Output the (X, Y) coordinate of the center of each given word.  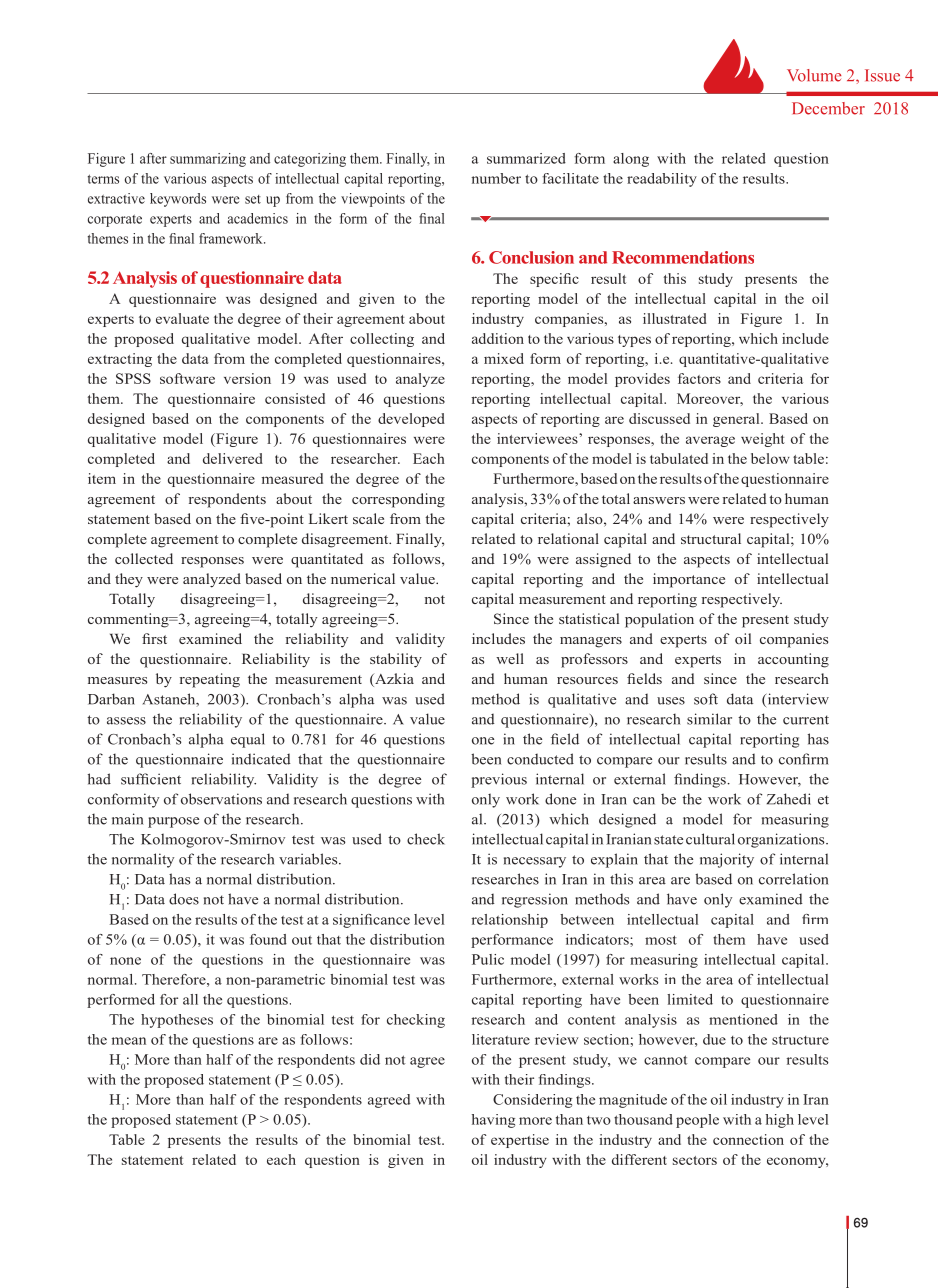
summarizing (208, 160)
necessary (535, 862)
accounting (793, 660)
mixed (504, 358)
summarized (526, 158)
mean (129, 1041)
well (510, 658)
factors (699, 378)
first (154, 638)
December (828, 108)
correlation (793, 879)
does (184, 899)
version (247, 378)
